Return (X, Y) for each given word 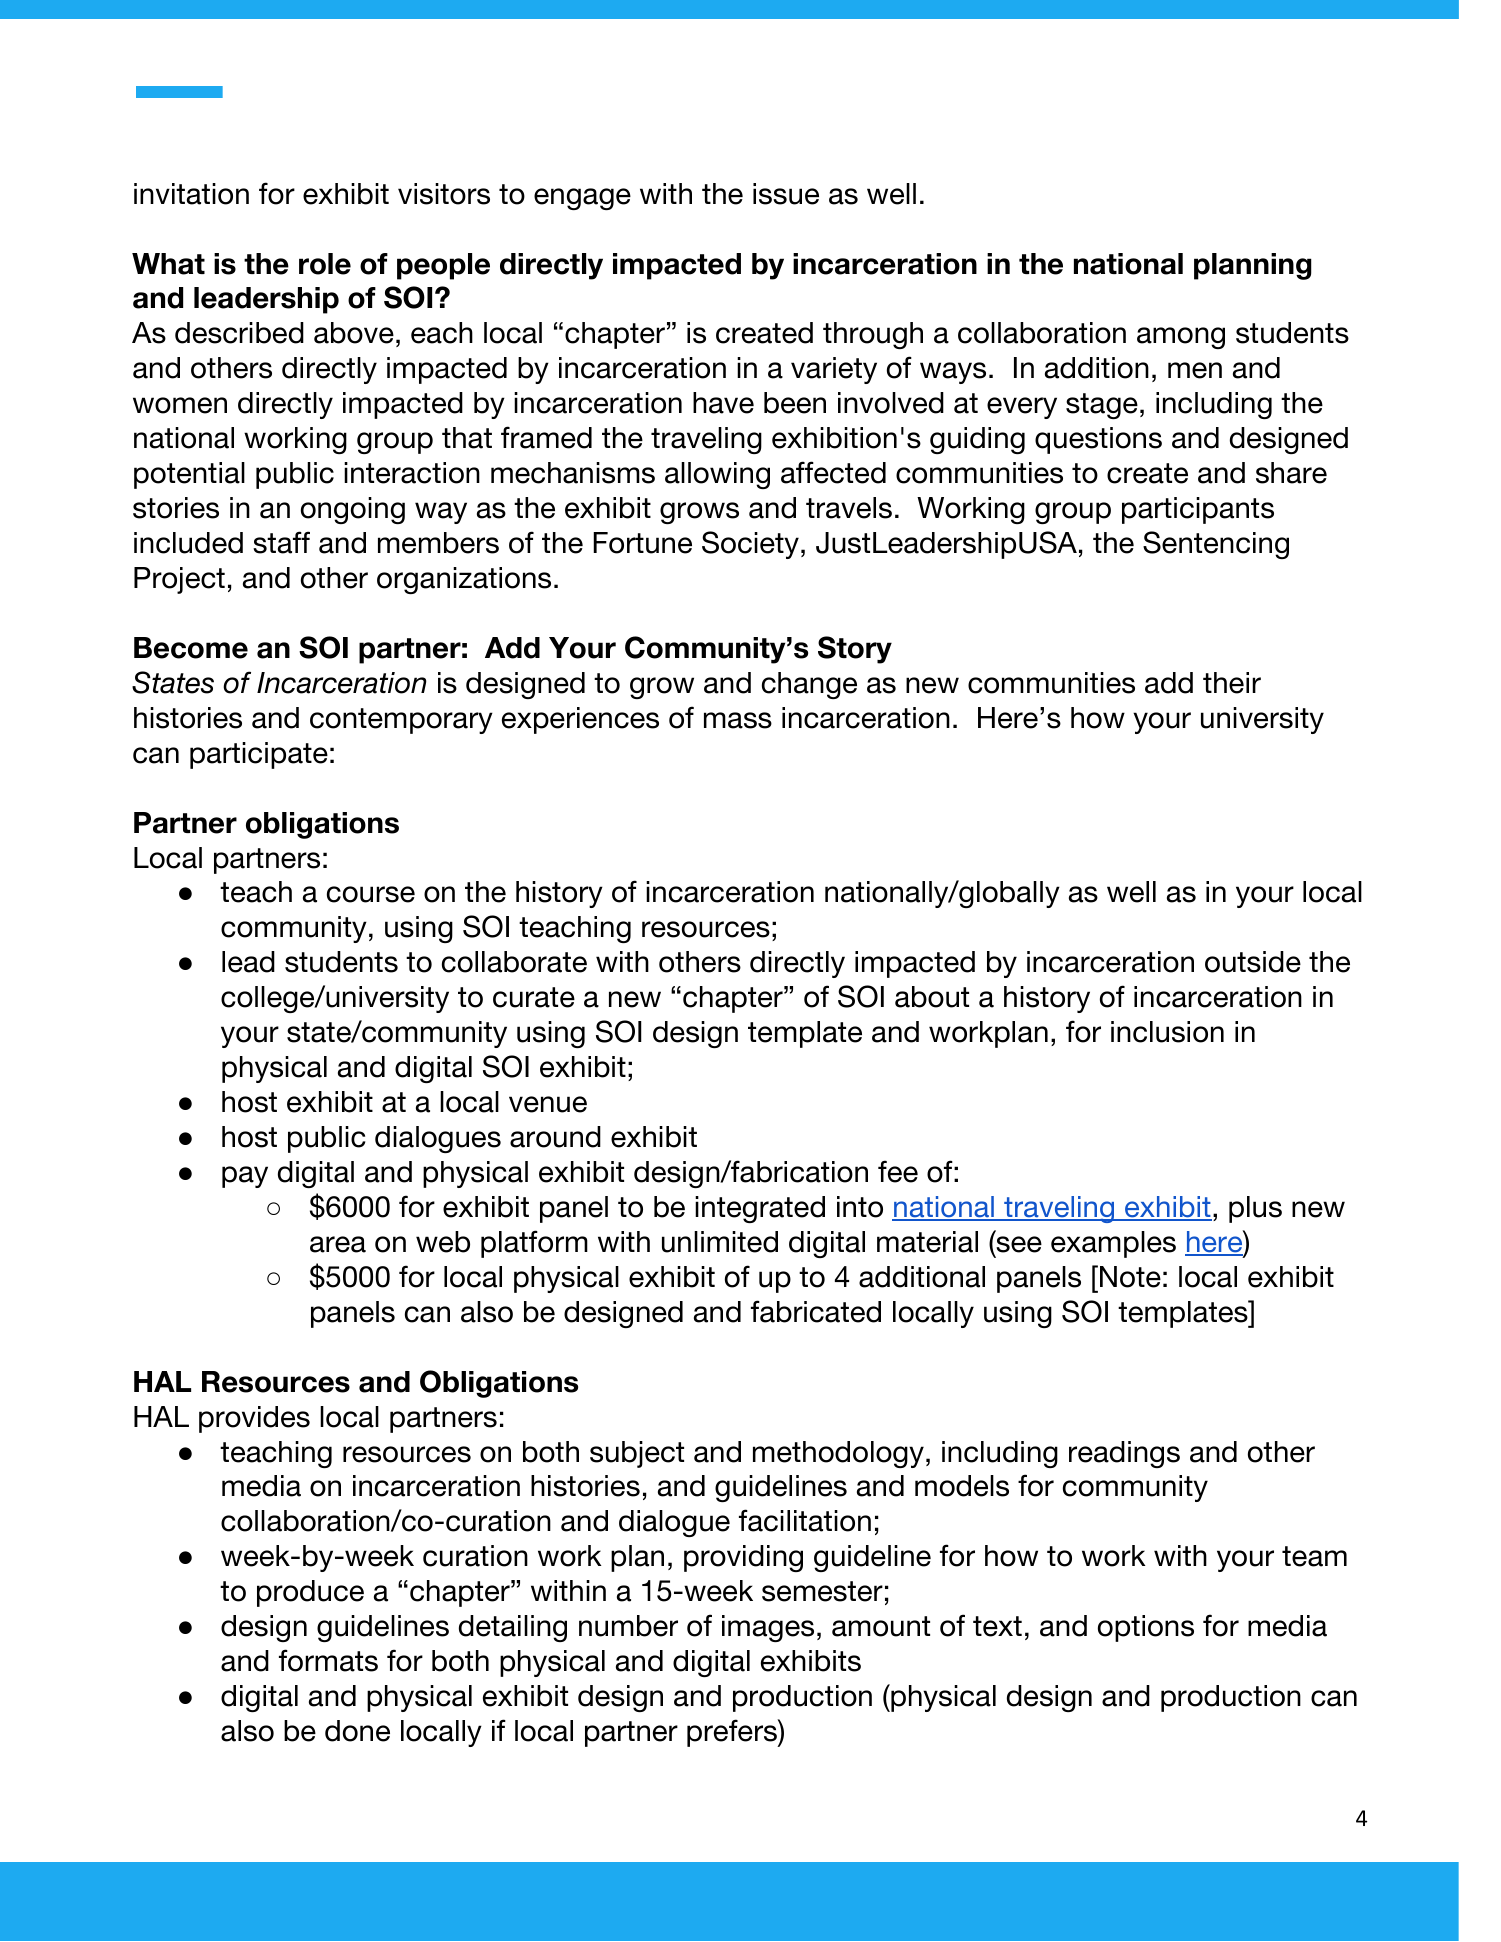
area (338, 1244)
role (325, 264)
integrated (760, 1209)
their (1232, 683)
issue (786, 194)
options (1146, 1628)
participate (259, 755)
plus (1255, 1209)
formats (328, 1660)
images (768, 1628)
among (1181, 338)
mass (738, 720)
